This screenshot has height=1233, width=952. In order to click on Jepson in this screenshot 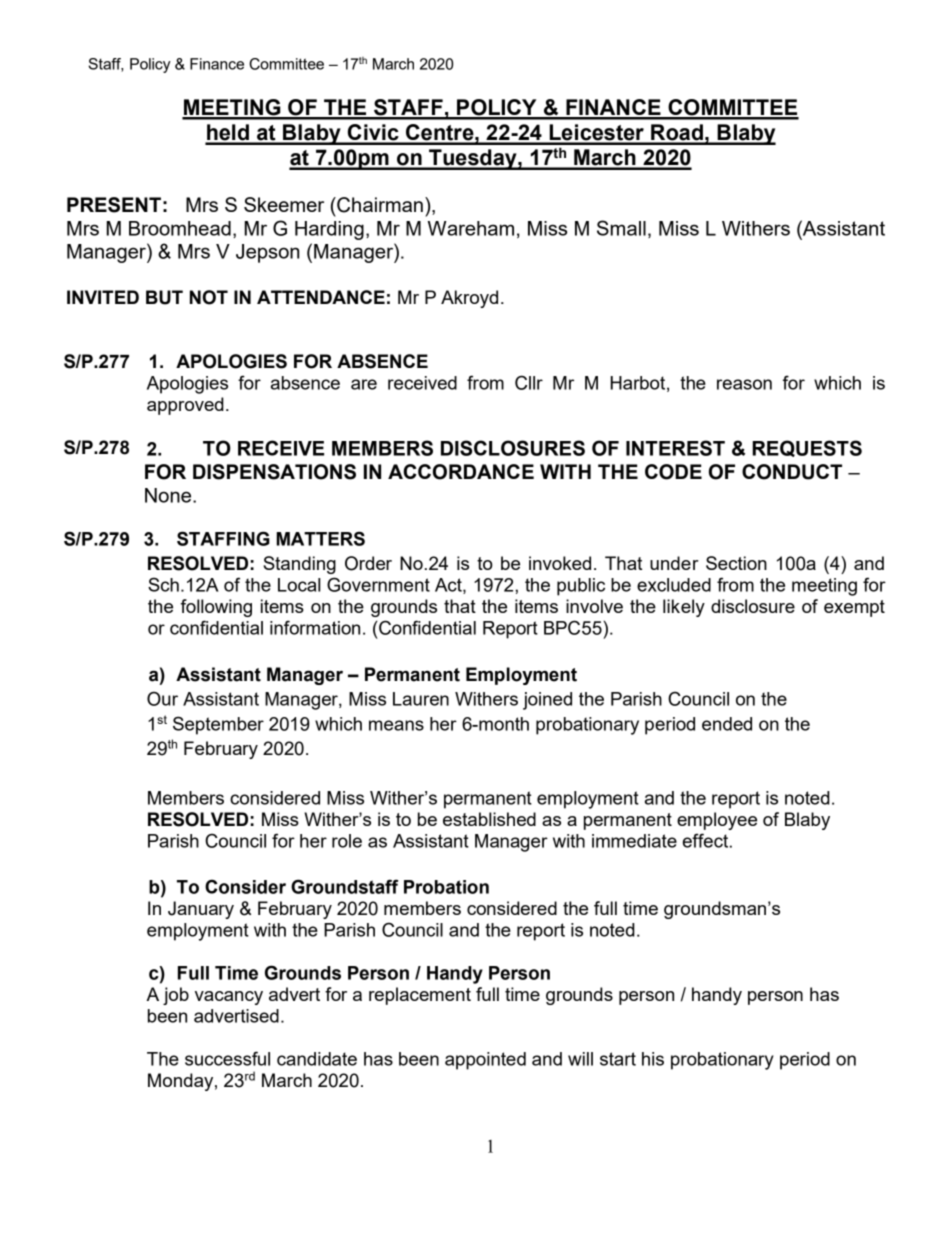, I will do `click(267, 253)`.
